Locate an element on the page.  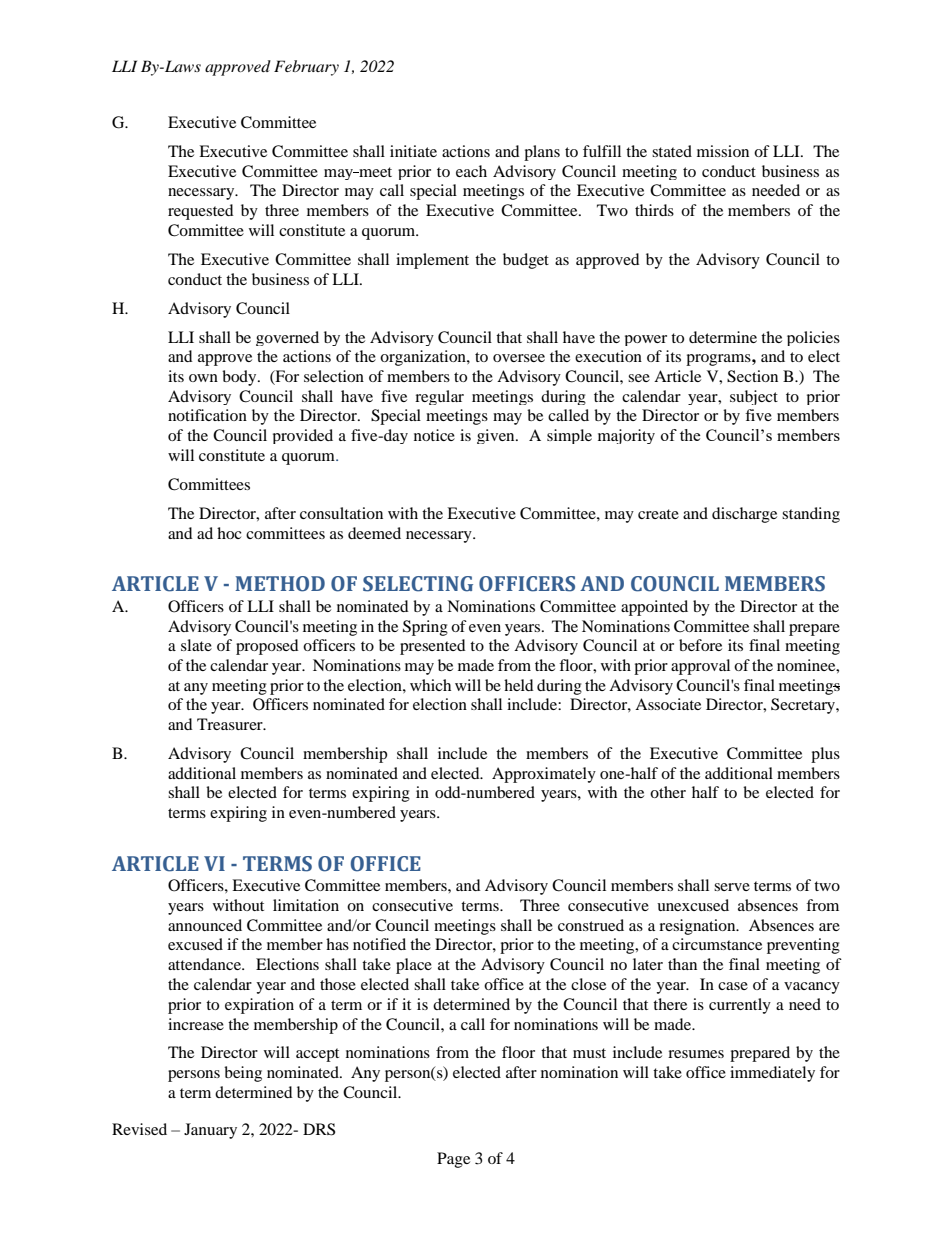
January is located at coordinates (210, 1131).
